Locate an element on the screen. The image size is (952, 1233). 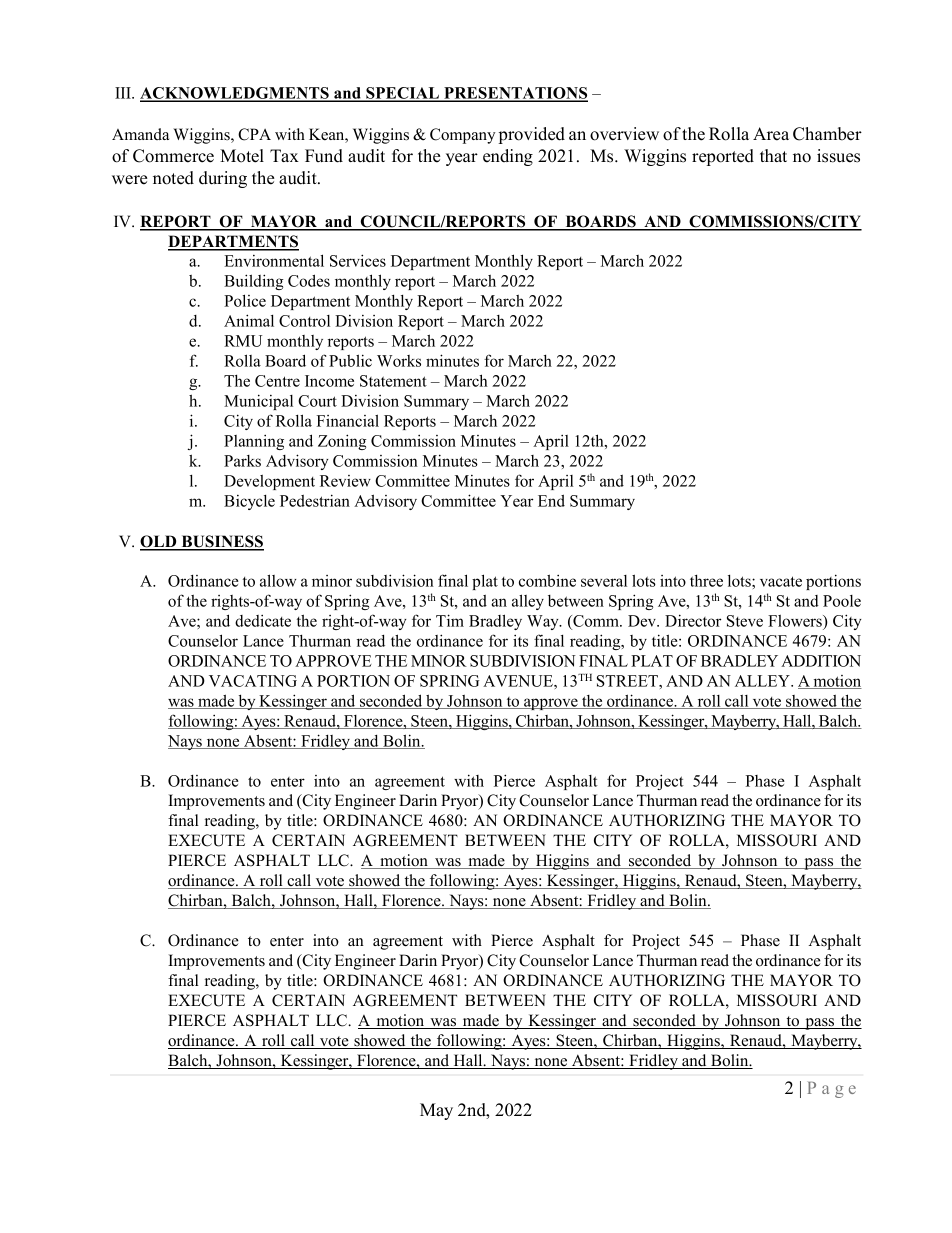
Area is located at coordinates (771, 134).
